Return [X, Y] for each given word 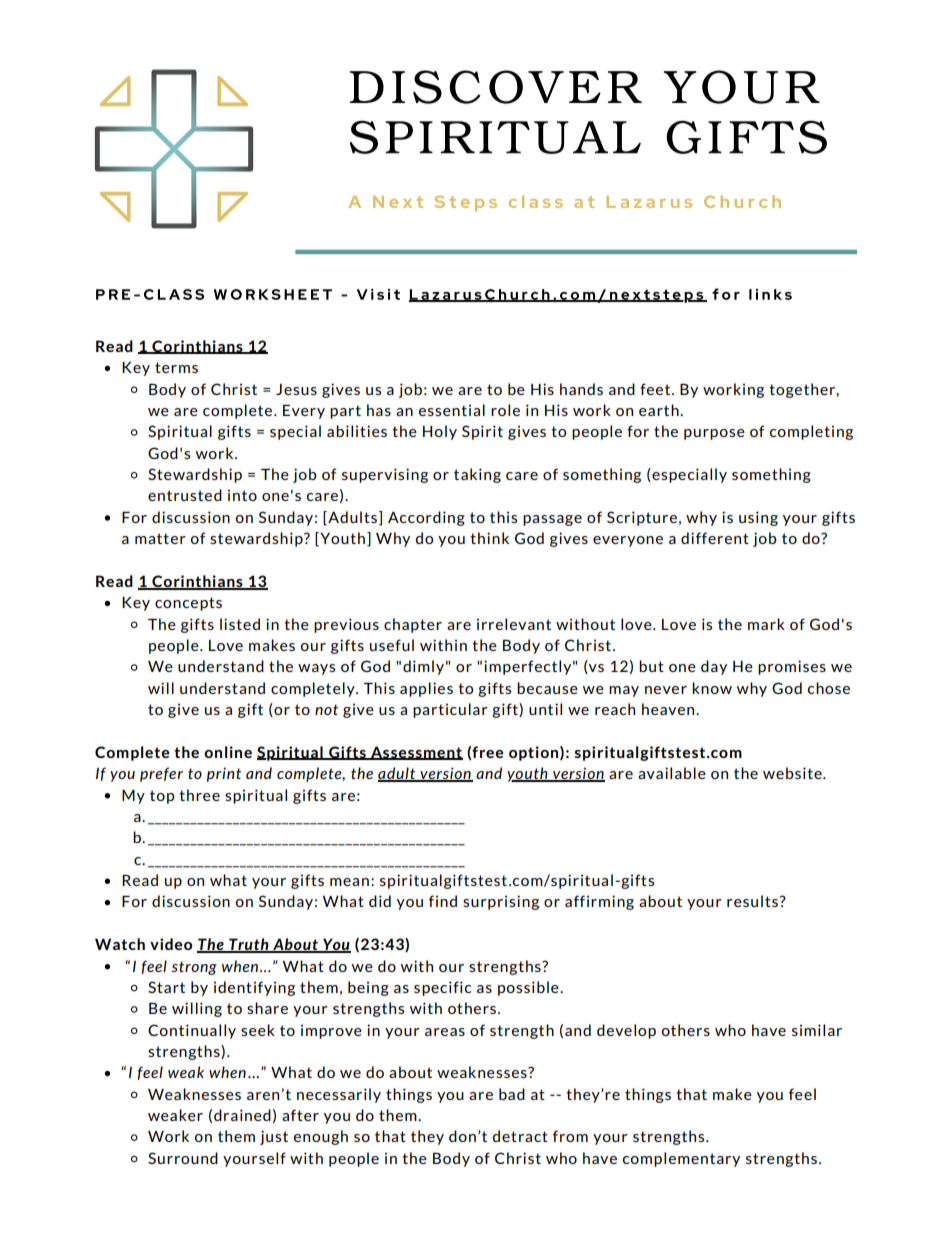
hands [581, 389]
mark [766, 624]
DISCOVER [495, 87]
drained [242, 1115]
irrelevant [514, 624]
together [803, 390]
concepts [188, 604]
